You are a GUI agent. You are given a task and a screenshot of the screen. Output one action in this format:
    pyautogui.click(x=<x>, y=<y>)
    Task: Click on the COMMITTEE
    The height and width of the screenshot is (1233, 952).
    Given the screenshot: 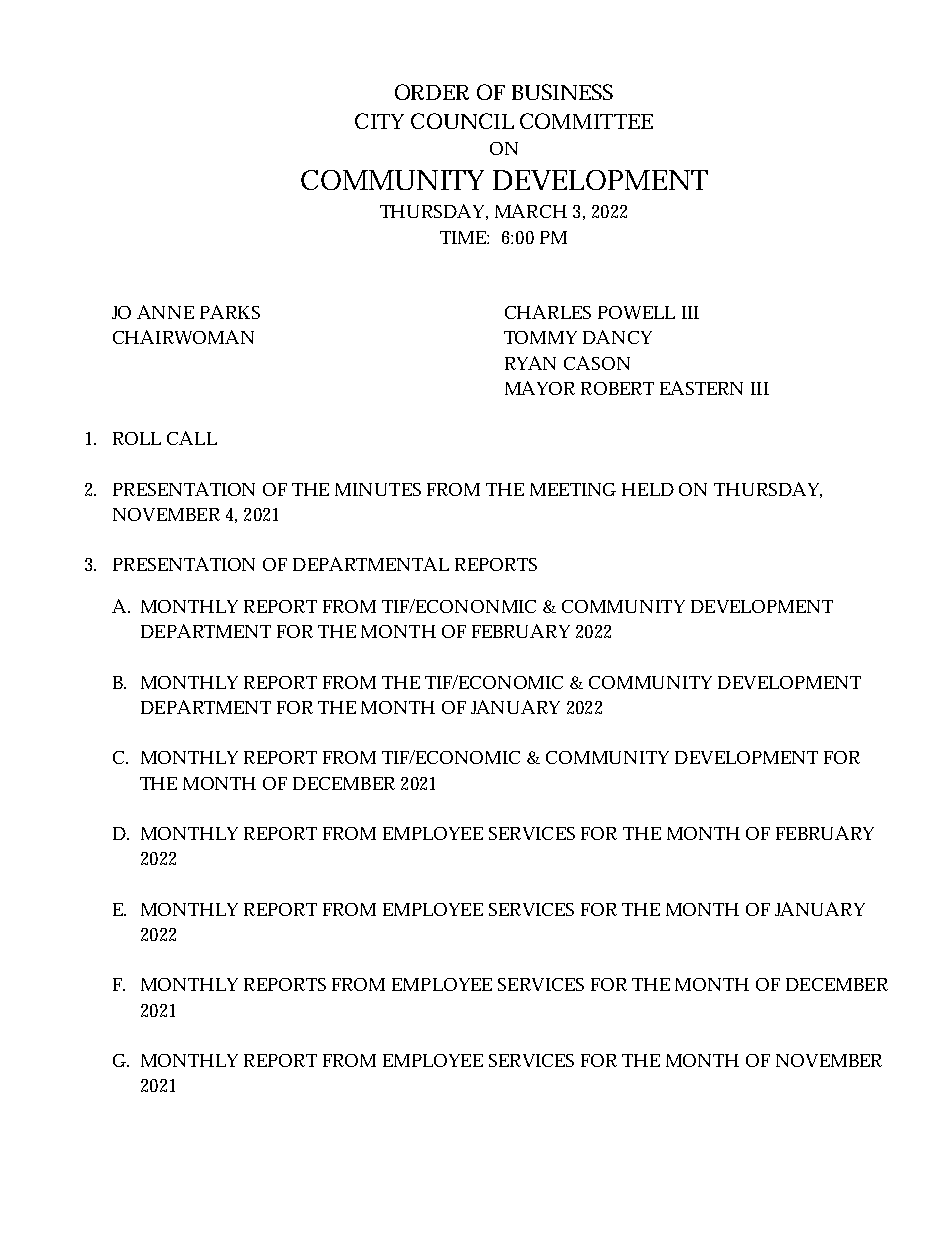 What is the action you would take?
    pyautogui.click(x=586, y=121)
